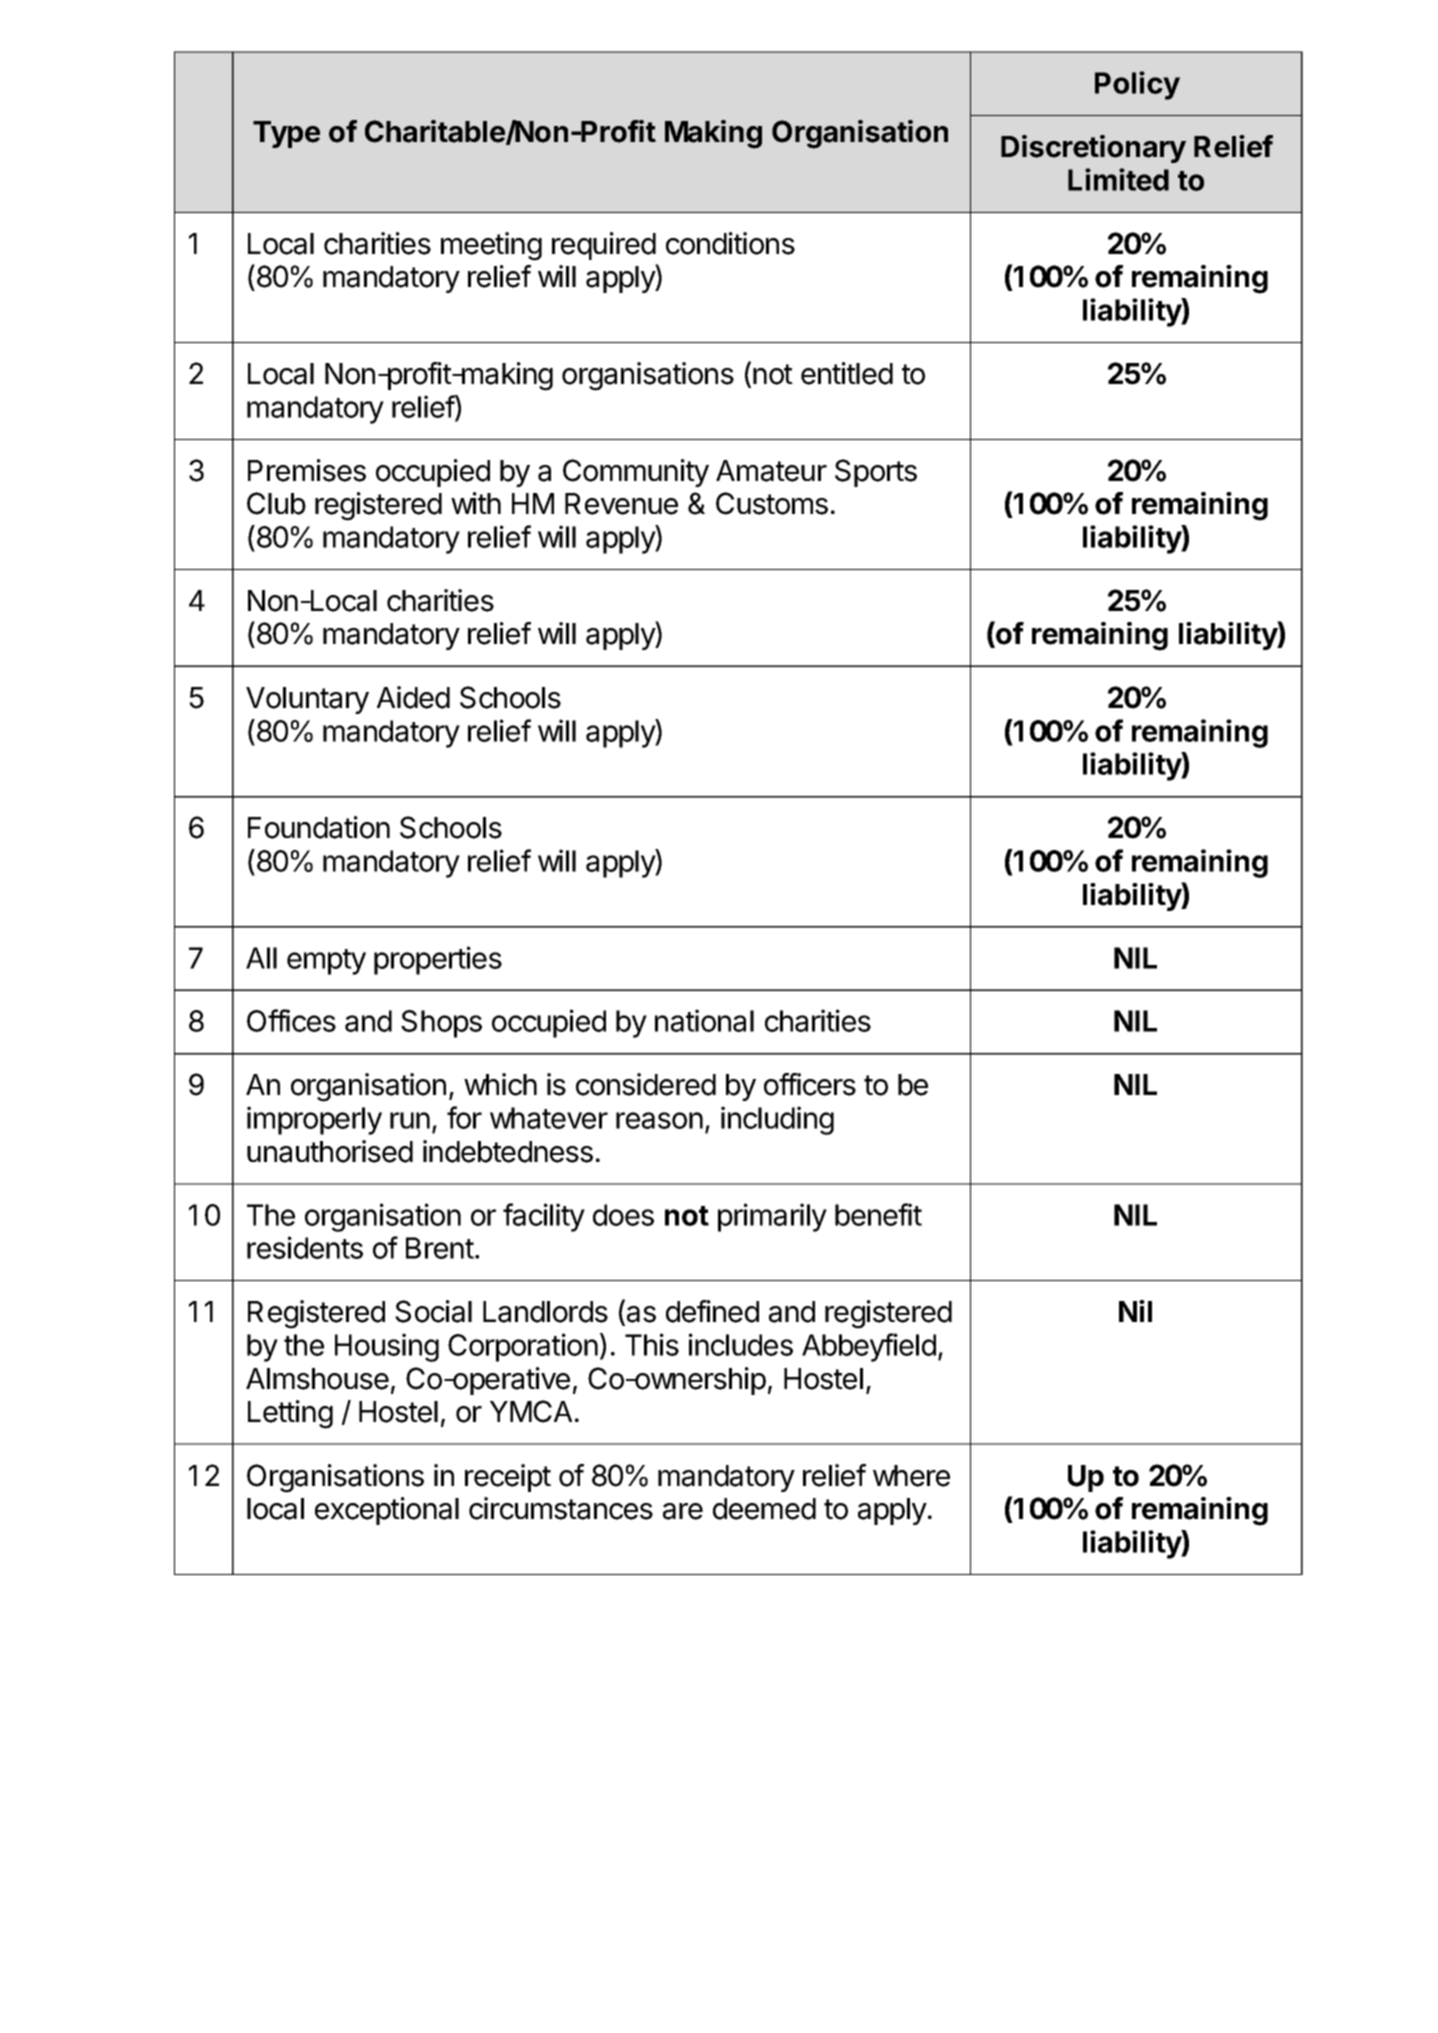  Describe the element at coordinates (441, 1024) in the page. I see `Shops` at that location.
